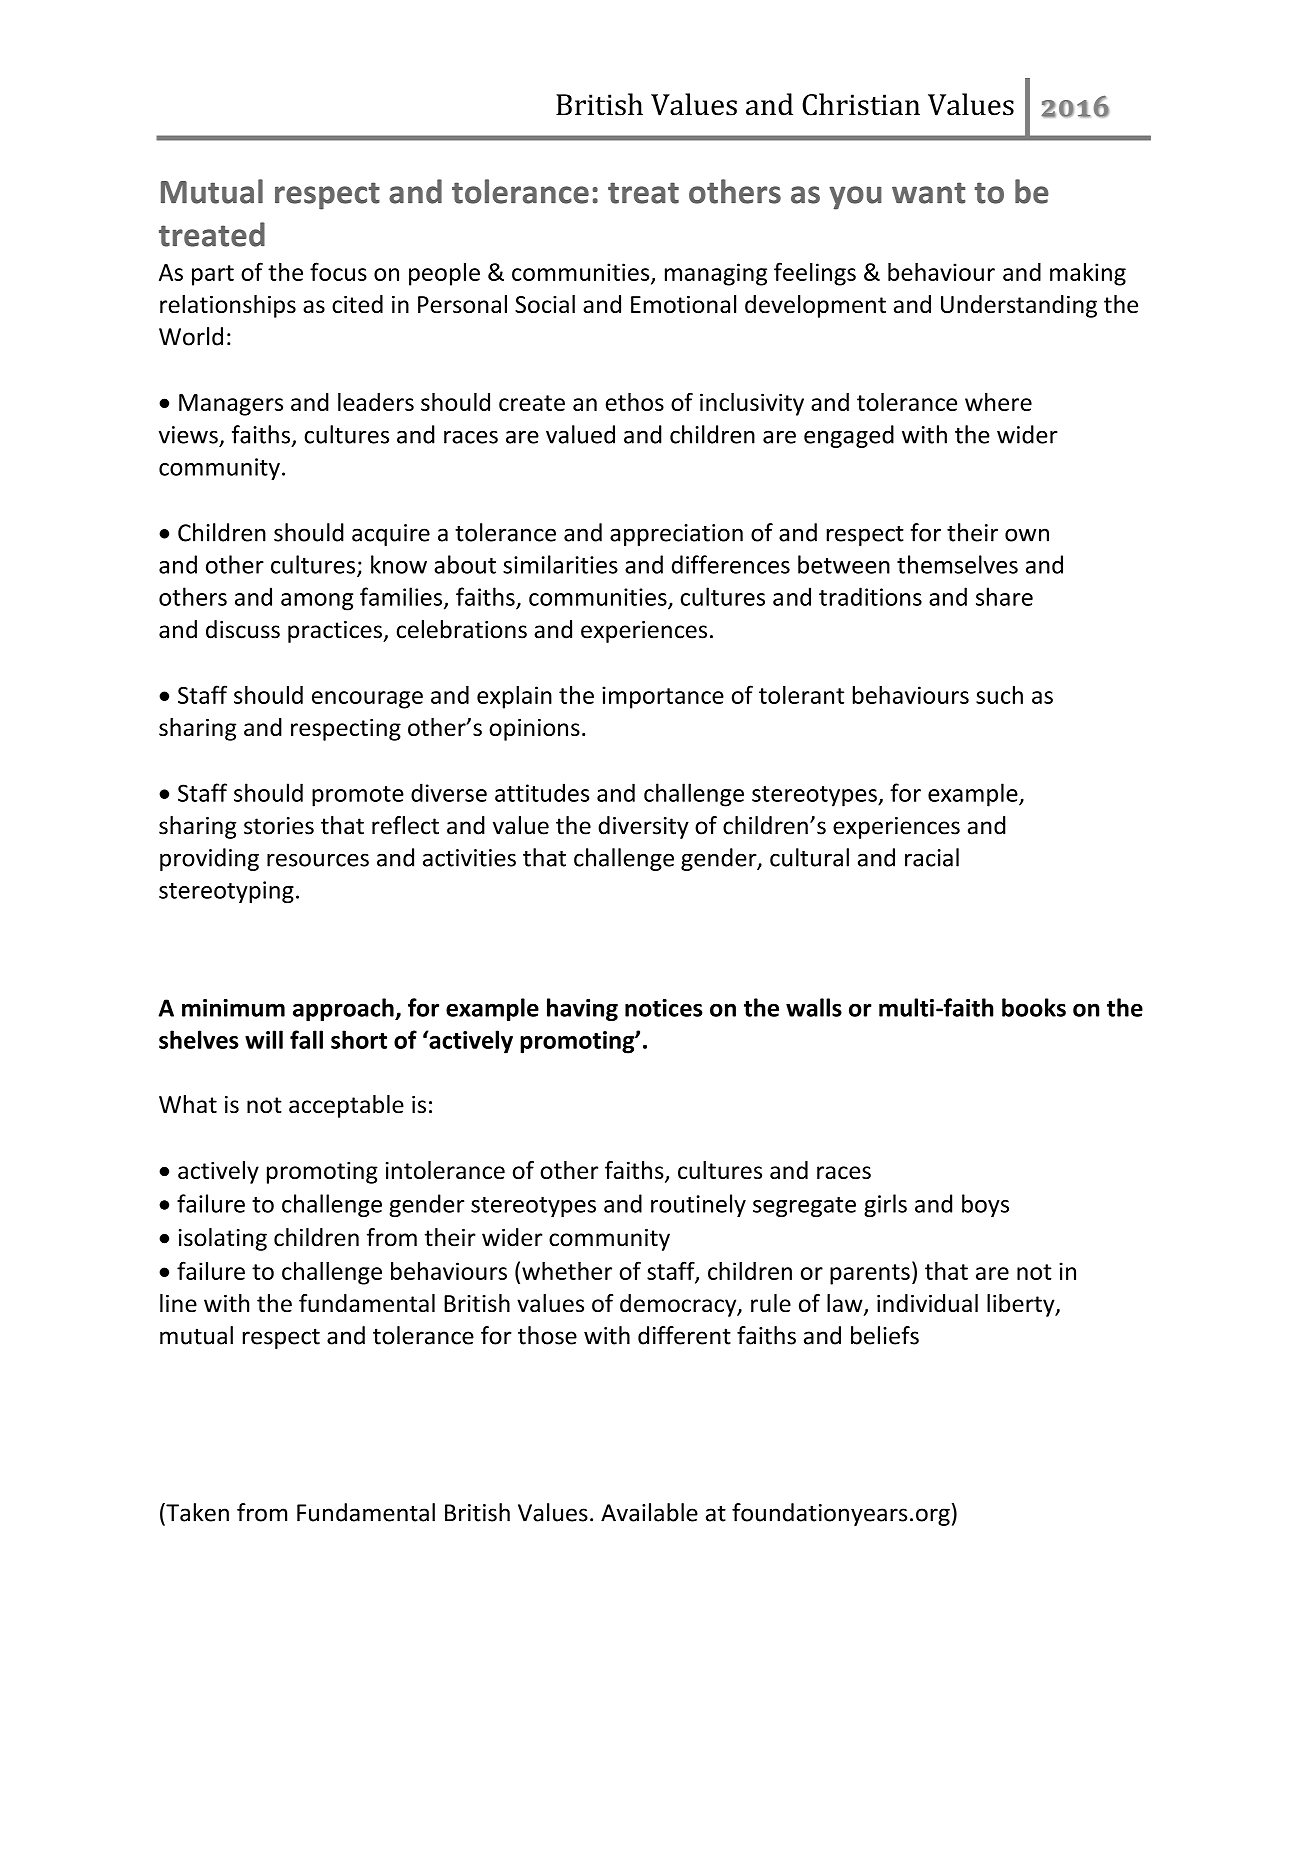 The width and height of the image is (1309, 1851). Describe the element at coordinates (346, 1106) in the image. I see `acceptable` at that location.
